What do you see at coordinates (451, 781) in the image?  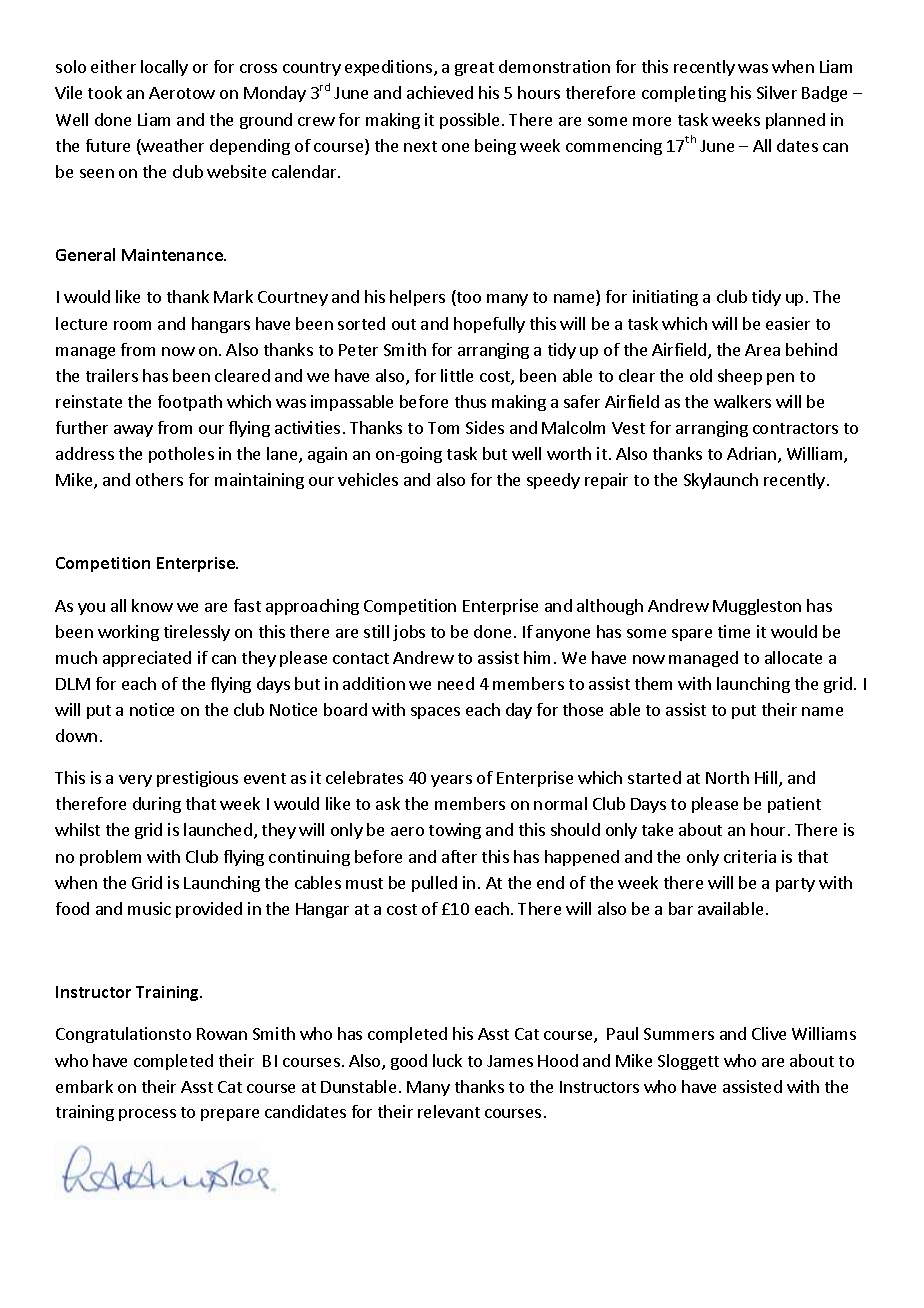 I see `years` at bounding box center [451, 781].
